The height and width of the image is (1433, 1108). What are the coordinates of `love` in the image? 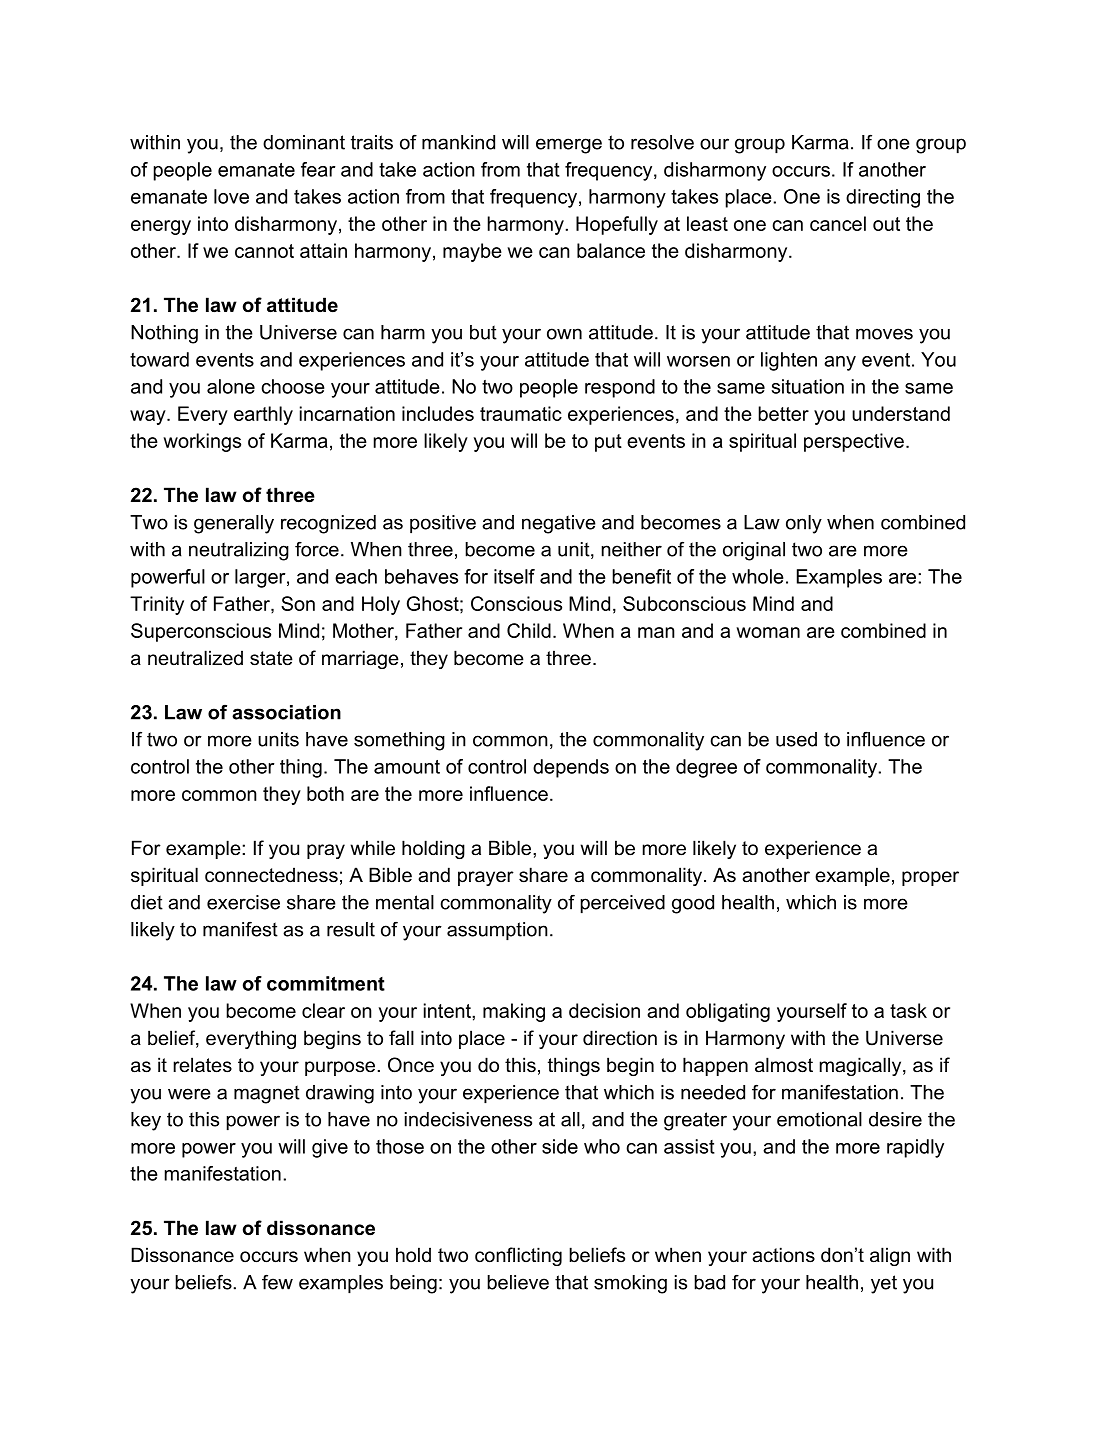 It's located at (231, 196).
